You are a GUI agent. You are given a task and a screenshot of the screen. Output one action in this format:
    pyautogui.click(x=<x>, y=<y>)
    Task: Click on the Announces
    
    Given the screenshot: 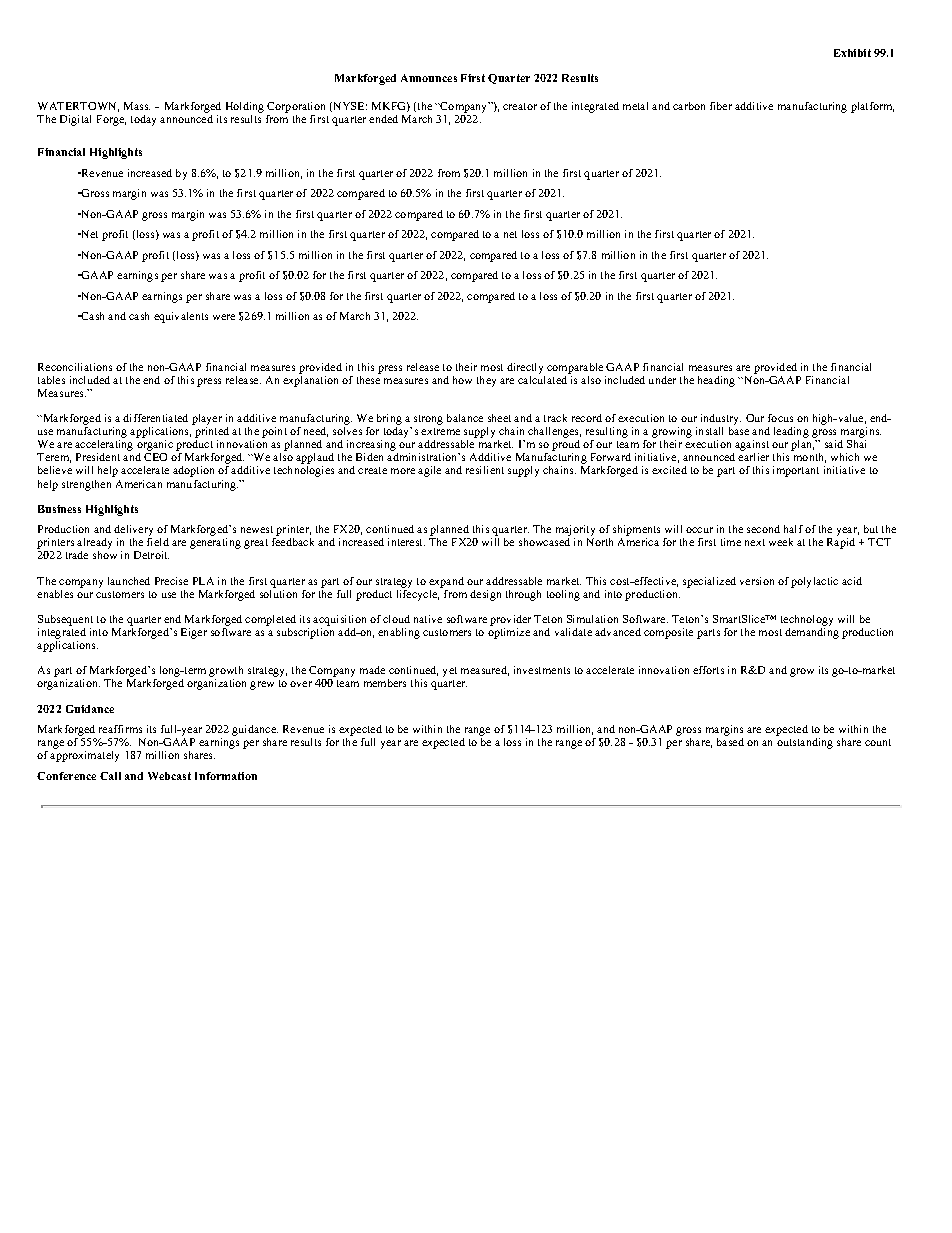 What is the action you would take?
    pyautogui.click(x=429, y=78)
